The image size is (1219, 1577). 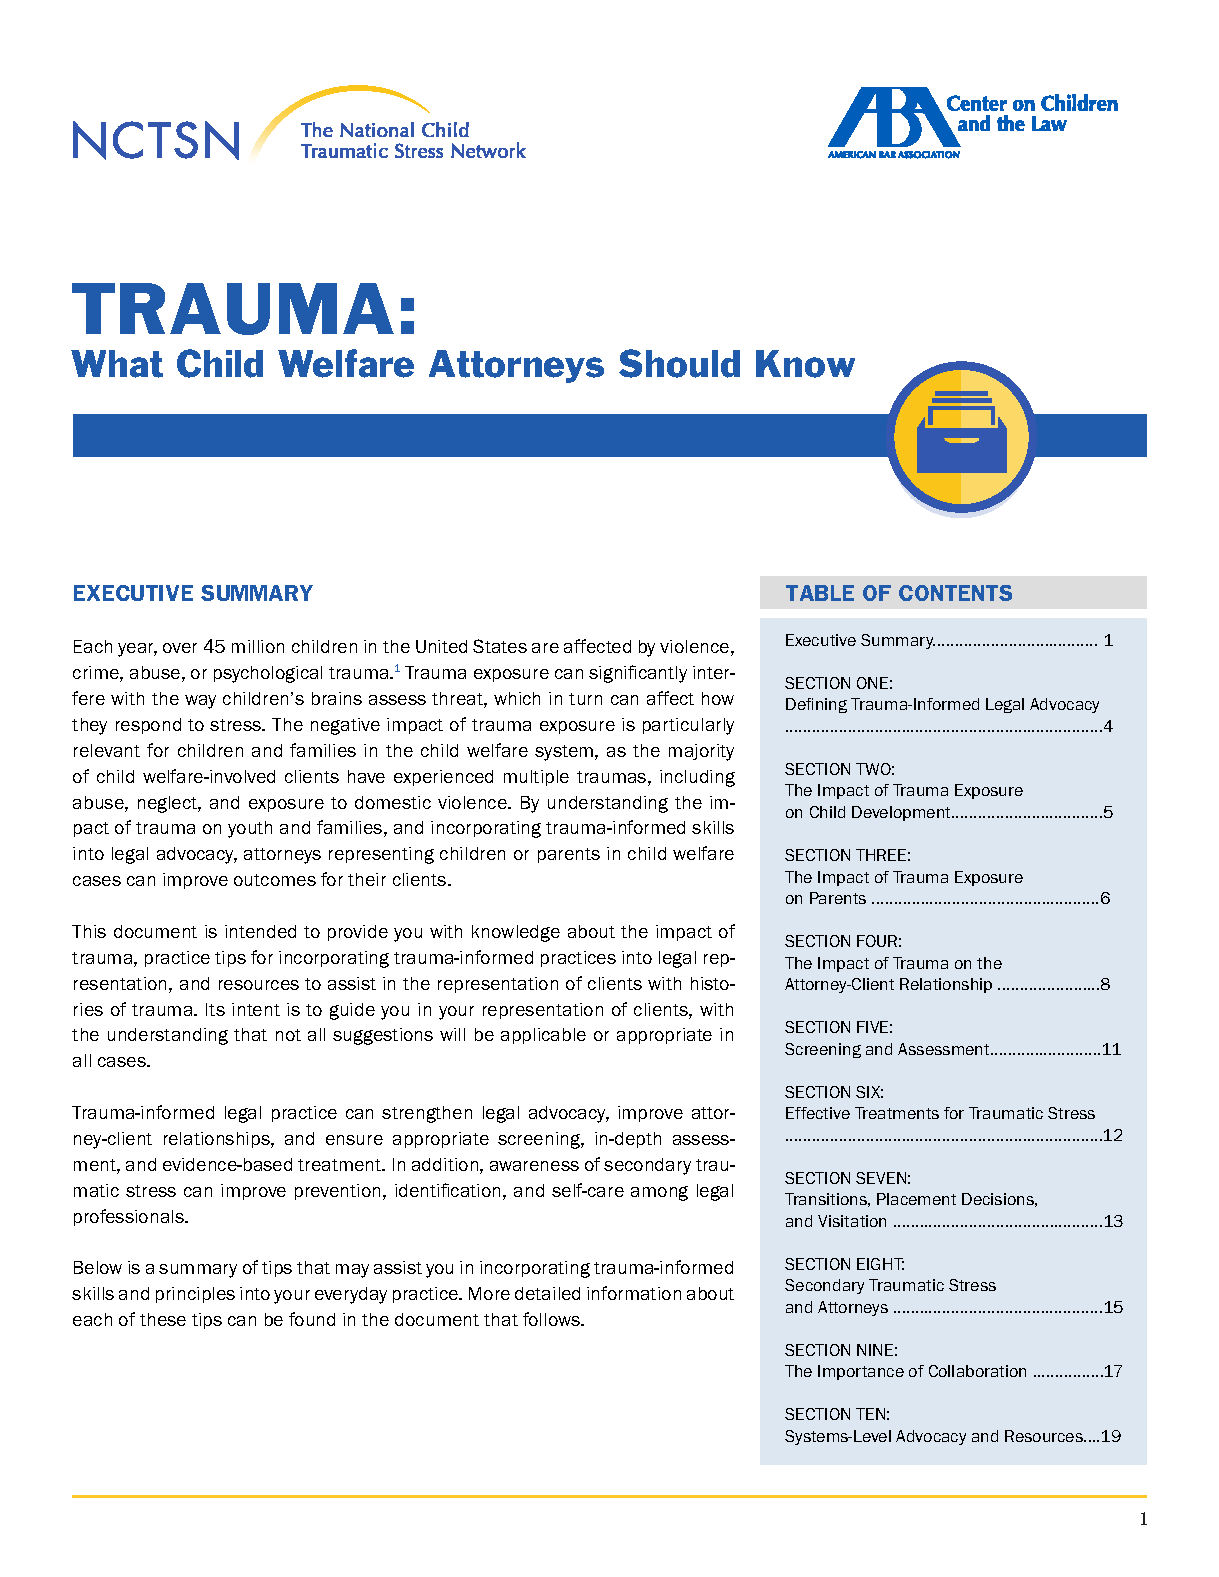 I want to click on follows, so click(x=552, y=1319).
